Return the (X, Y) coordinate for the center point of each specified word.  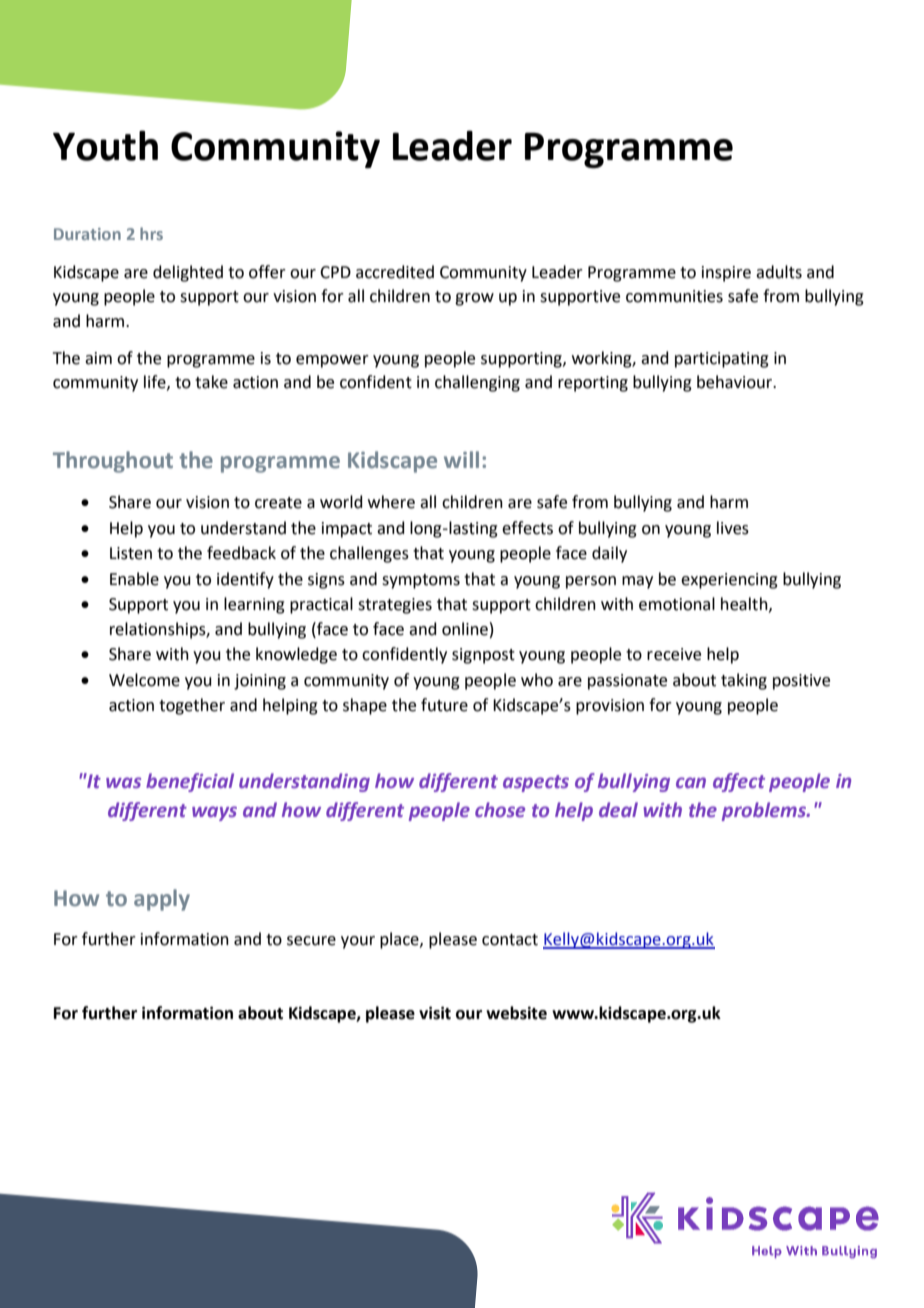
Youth (105, 145)
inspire (726, 274)
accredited (395, 272)
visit (435, 1013)
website (516, 1013)
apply (162, 900)
